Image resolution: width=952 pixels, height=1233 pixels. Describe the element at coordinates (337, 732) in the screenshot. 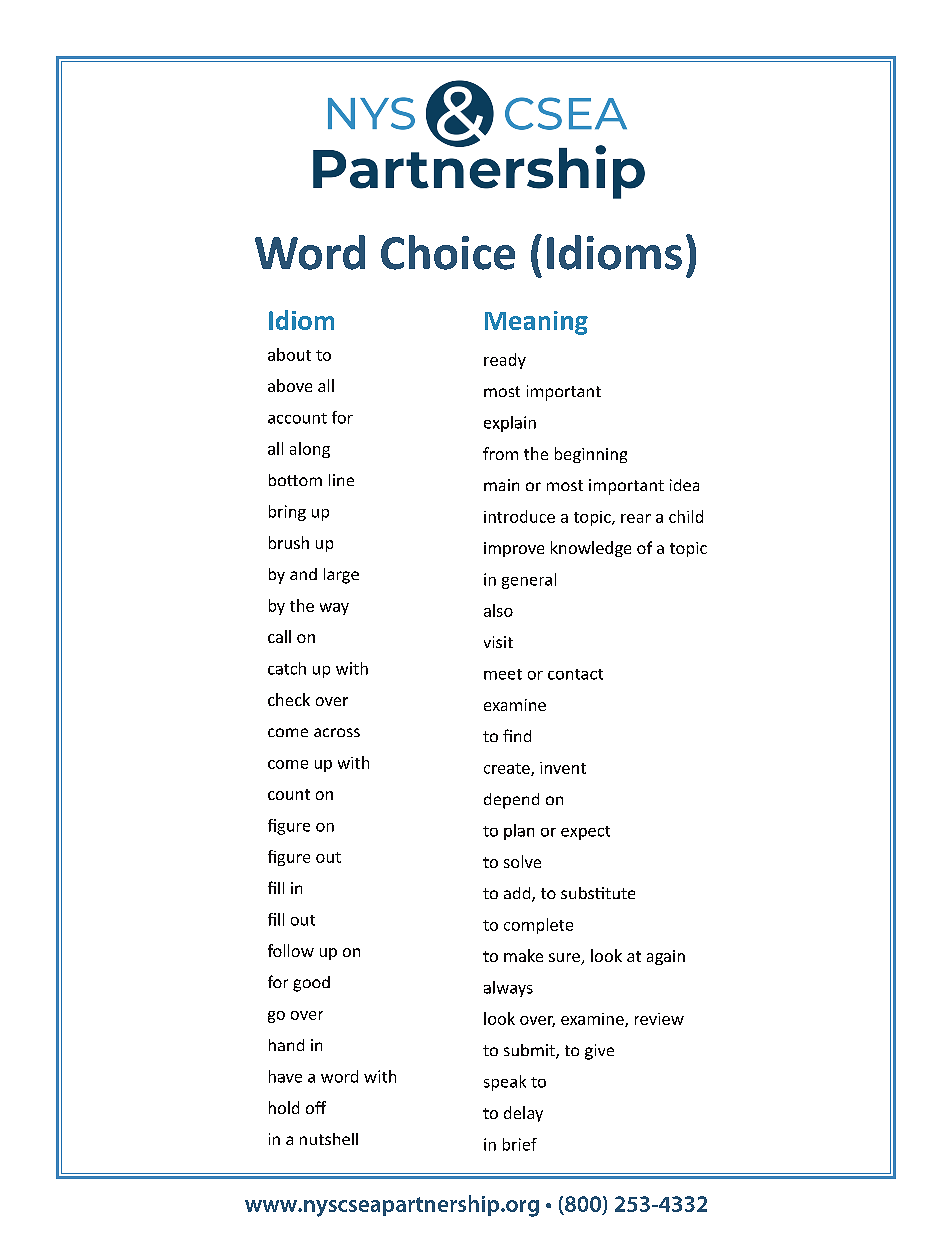

I see `across` at that location.
